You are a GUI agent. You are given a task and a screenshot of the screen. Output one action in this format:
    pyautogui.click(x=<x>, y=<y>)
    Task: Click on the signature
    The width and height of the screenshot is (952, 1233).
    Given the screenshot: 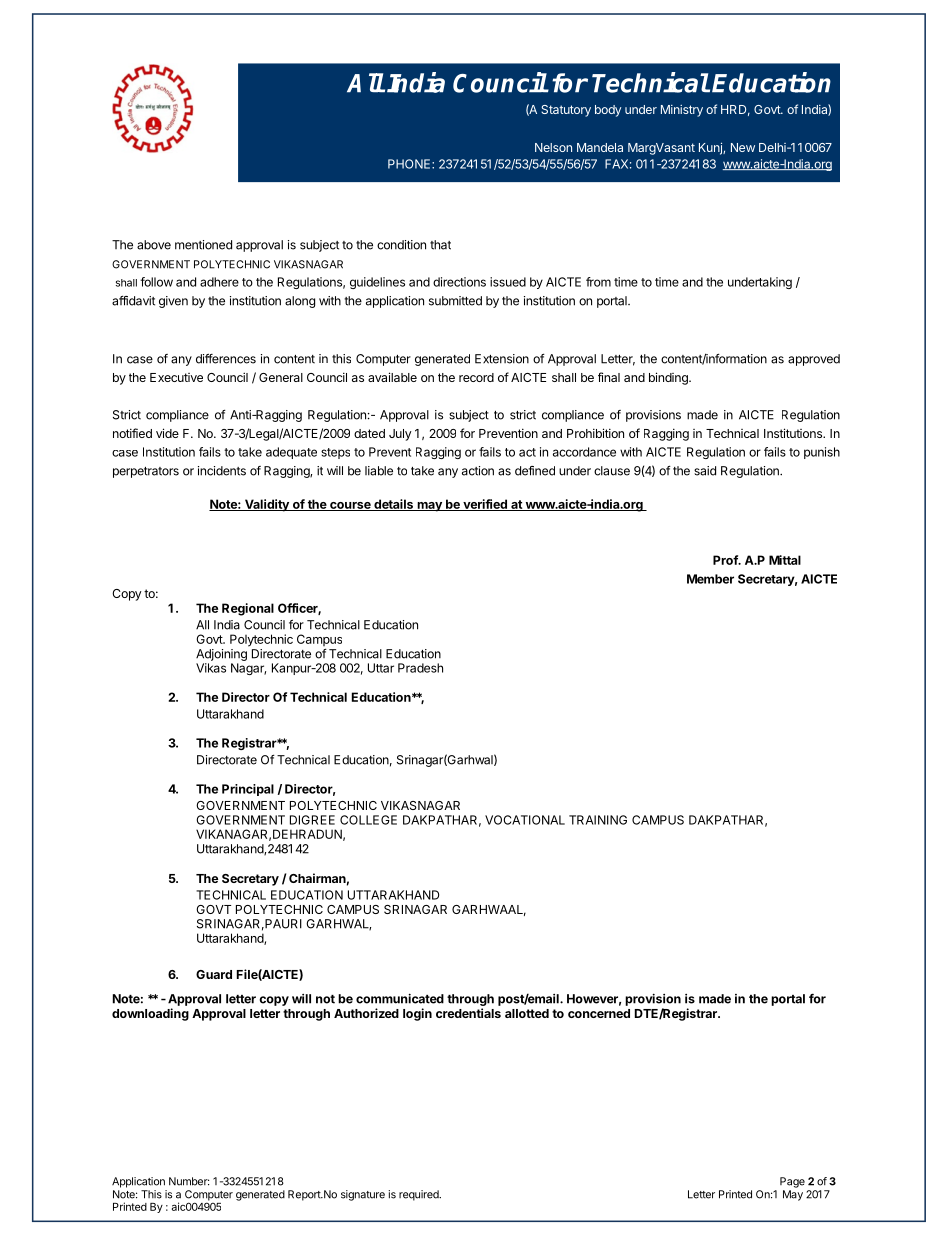 What is the action you would take?
    pyautogui.click(x=363, y=1195)
